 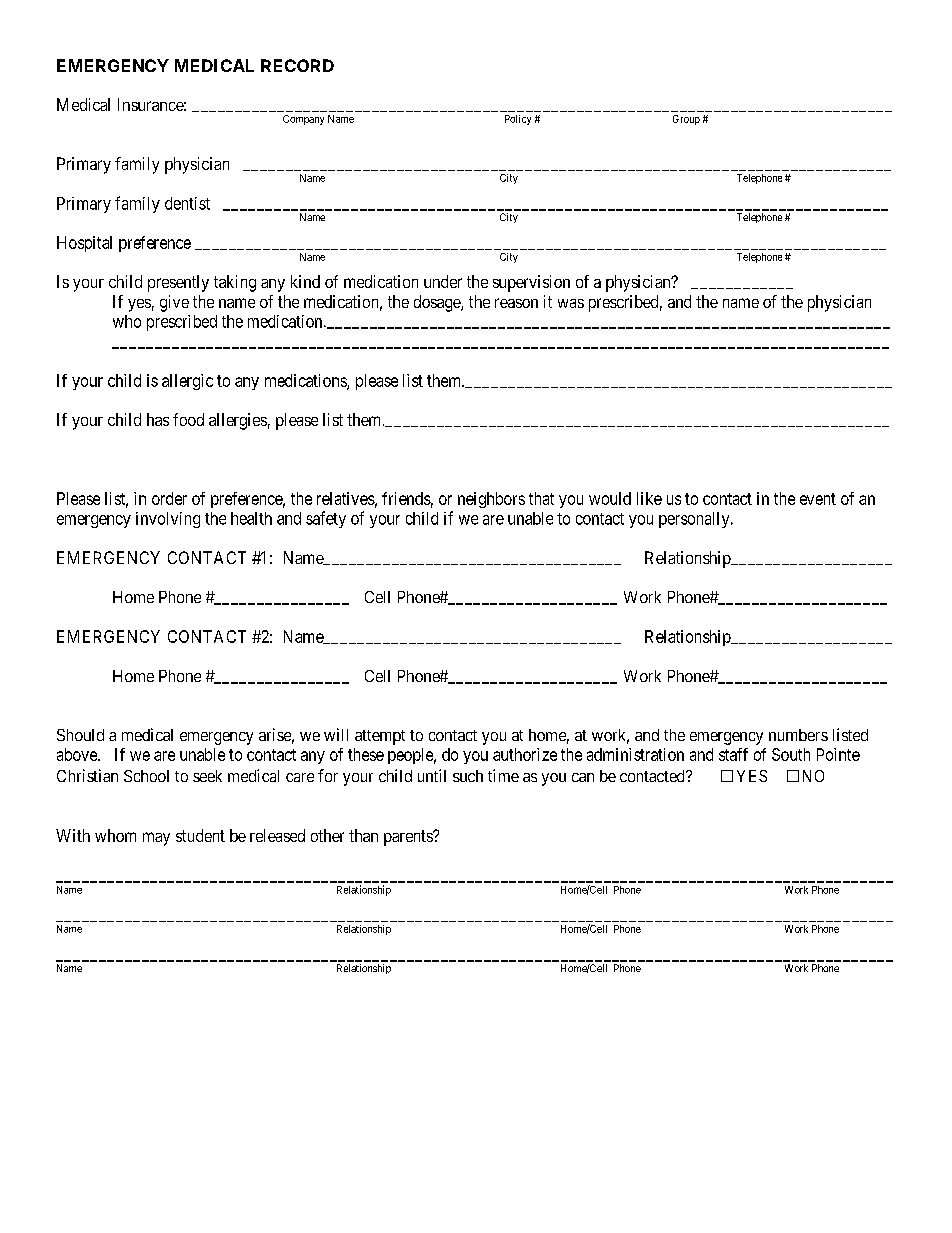 I want to click on neighbors, so click(x=491, y=500).
